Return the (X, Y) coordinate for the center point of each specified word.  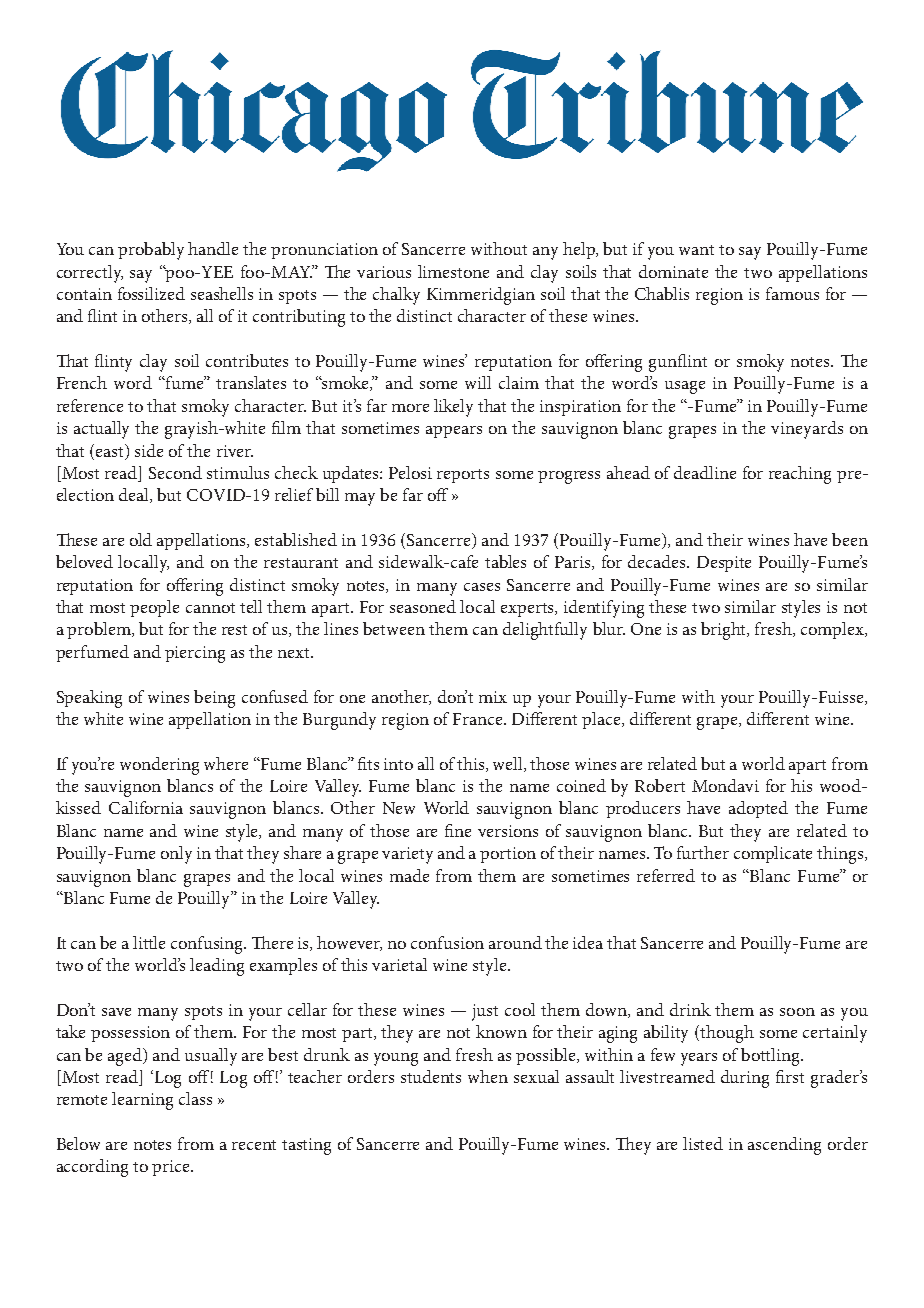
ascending (784, 1146)
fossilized (151, 293)
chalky (396, 296)
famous (792, 293)
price (172, 1168)
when (488, 1076)
